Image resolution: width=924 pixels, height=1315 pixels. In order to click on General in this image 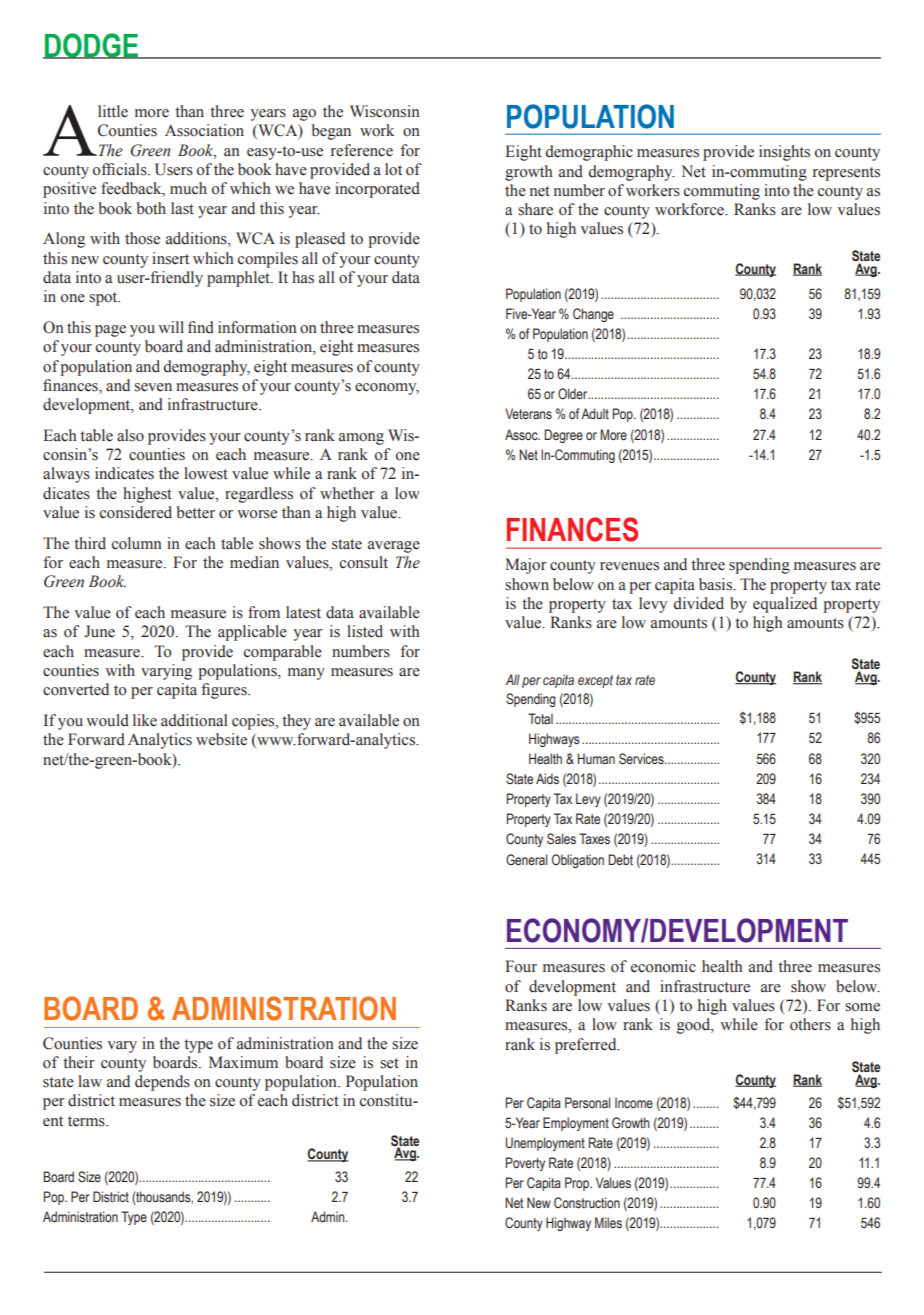, I will do `click(526, 859)`.
